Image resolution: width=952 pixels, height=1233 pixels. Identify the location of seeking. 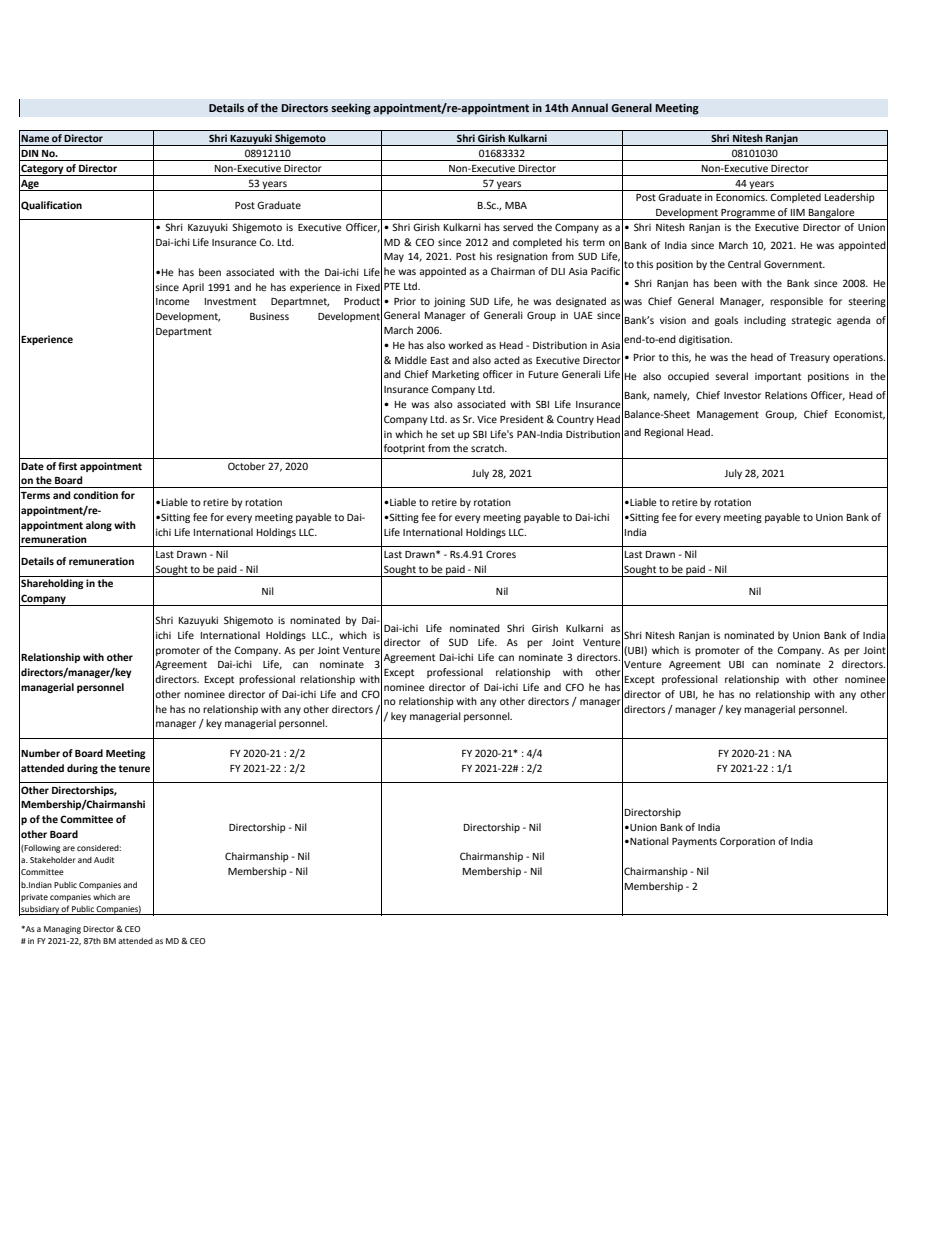
(351, 109).
